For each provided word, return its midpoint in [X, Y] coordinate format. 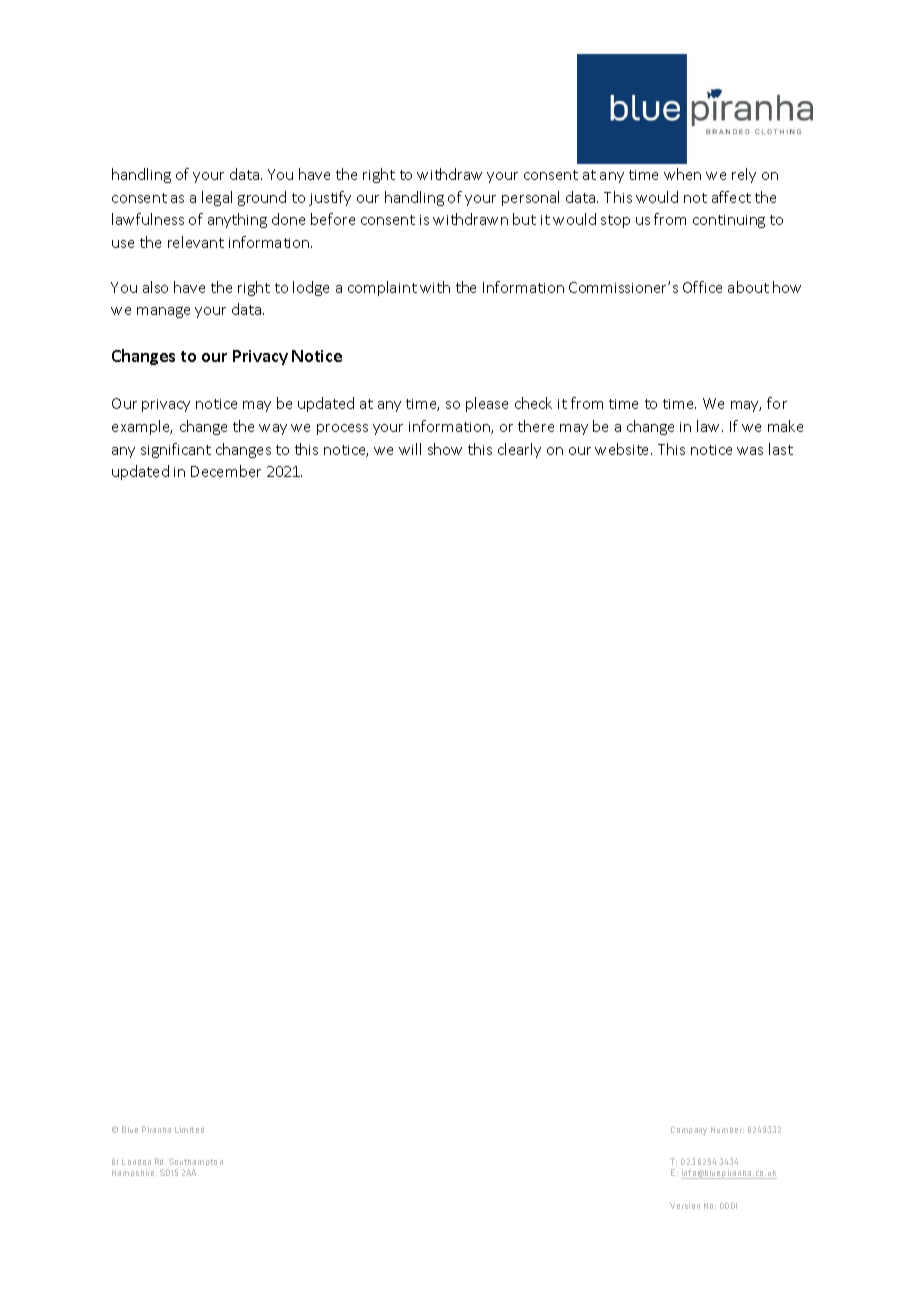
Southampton [195, 1164]
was [750, 451]
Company [689, 1130]
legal [217, 198]
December [226, 471]
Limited [189, 1129]
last [781, 449]
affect [731, 197]
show [445, 449]
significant [176, 450]
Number [727, 1130]
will [410, 449]
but [524, 219]
